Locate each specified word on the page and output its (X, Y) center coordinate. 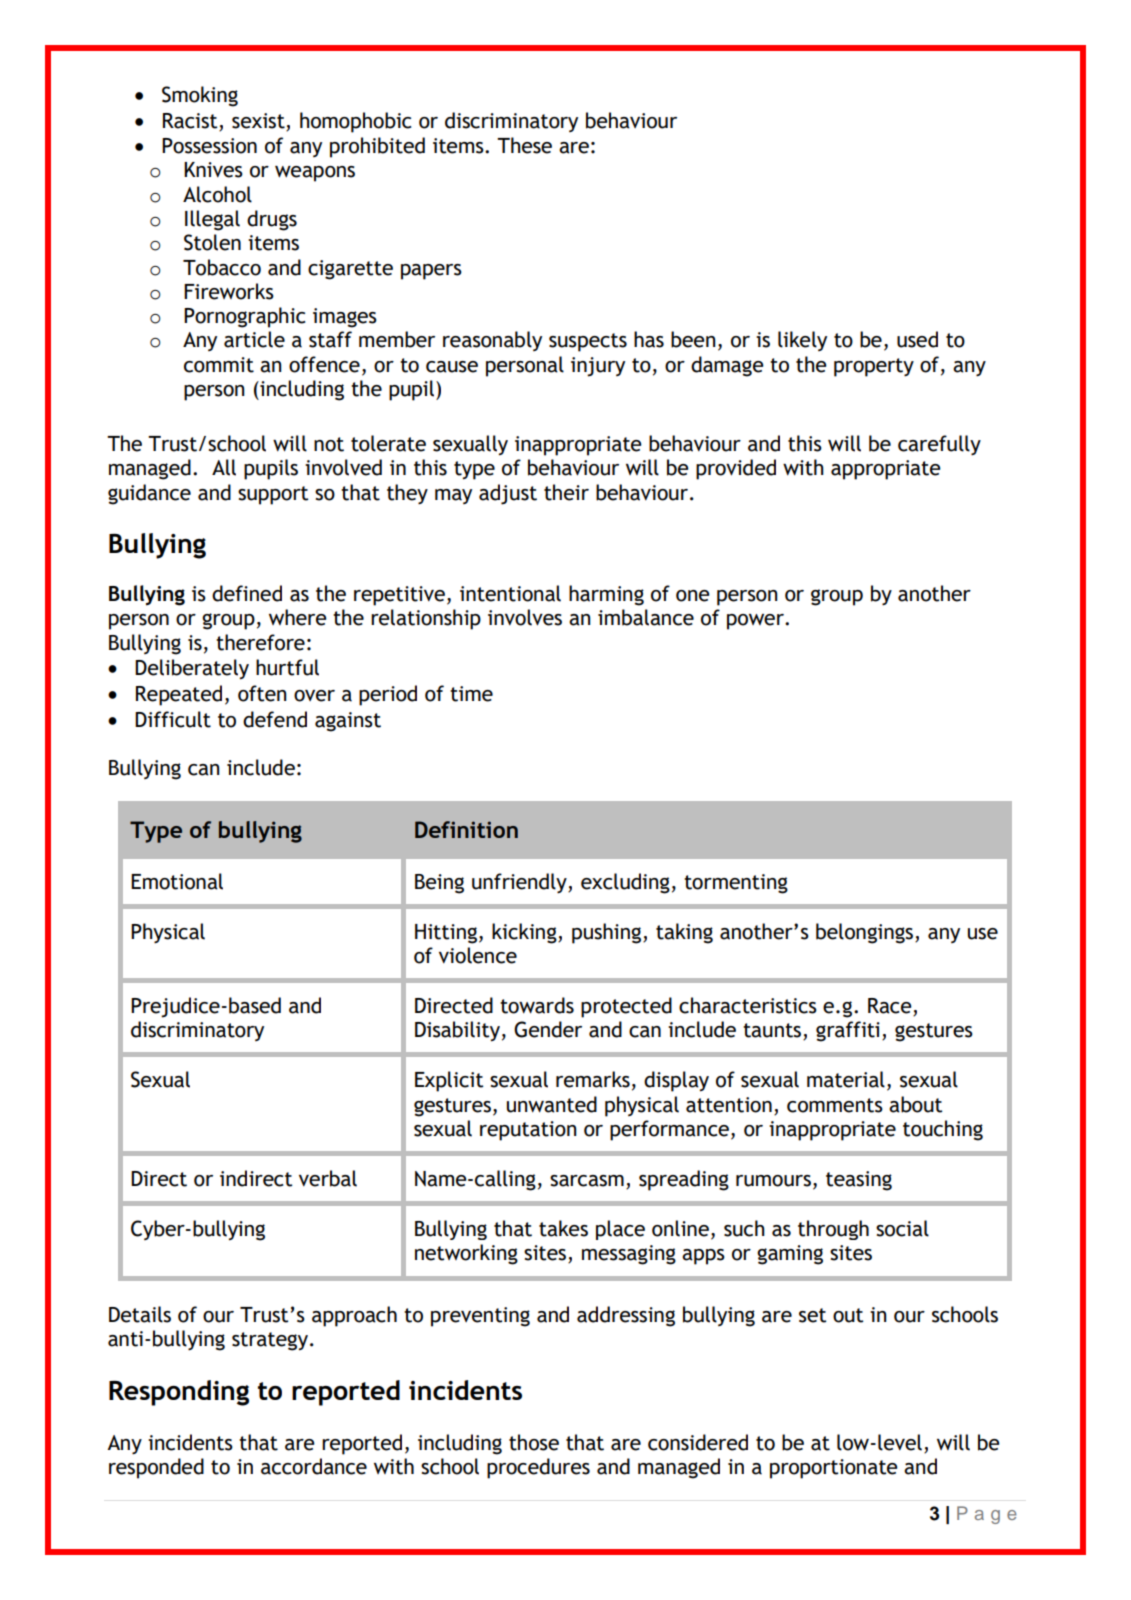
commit (219, 365)
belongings (866, 933)
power (756, 622)
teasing (859, 1181)
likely (802, 341)
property (874, 367)
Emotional (177, 881)
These (524, 145)
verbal (328, 1178)
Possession (209, 146)
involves (525, 617)
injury (598, 367)
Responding (179, 1393)
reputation (528, 1131)
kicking (525, 933)
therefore (260, 642)
